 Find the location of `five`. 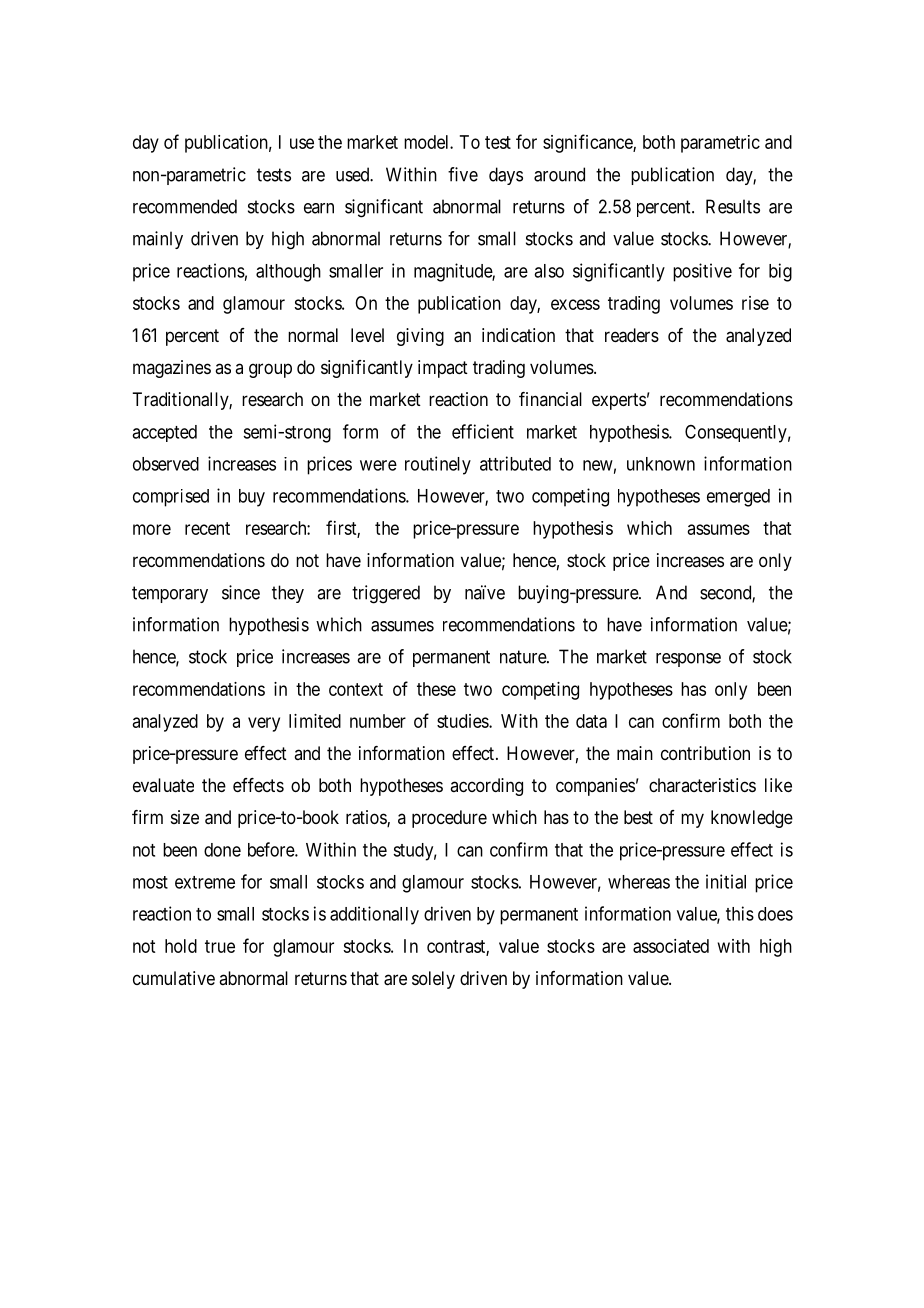

five is located at coordinates (463, 174).
